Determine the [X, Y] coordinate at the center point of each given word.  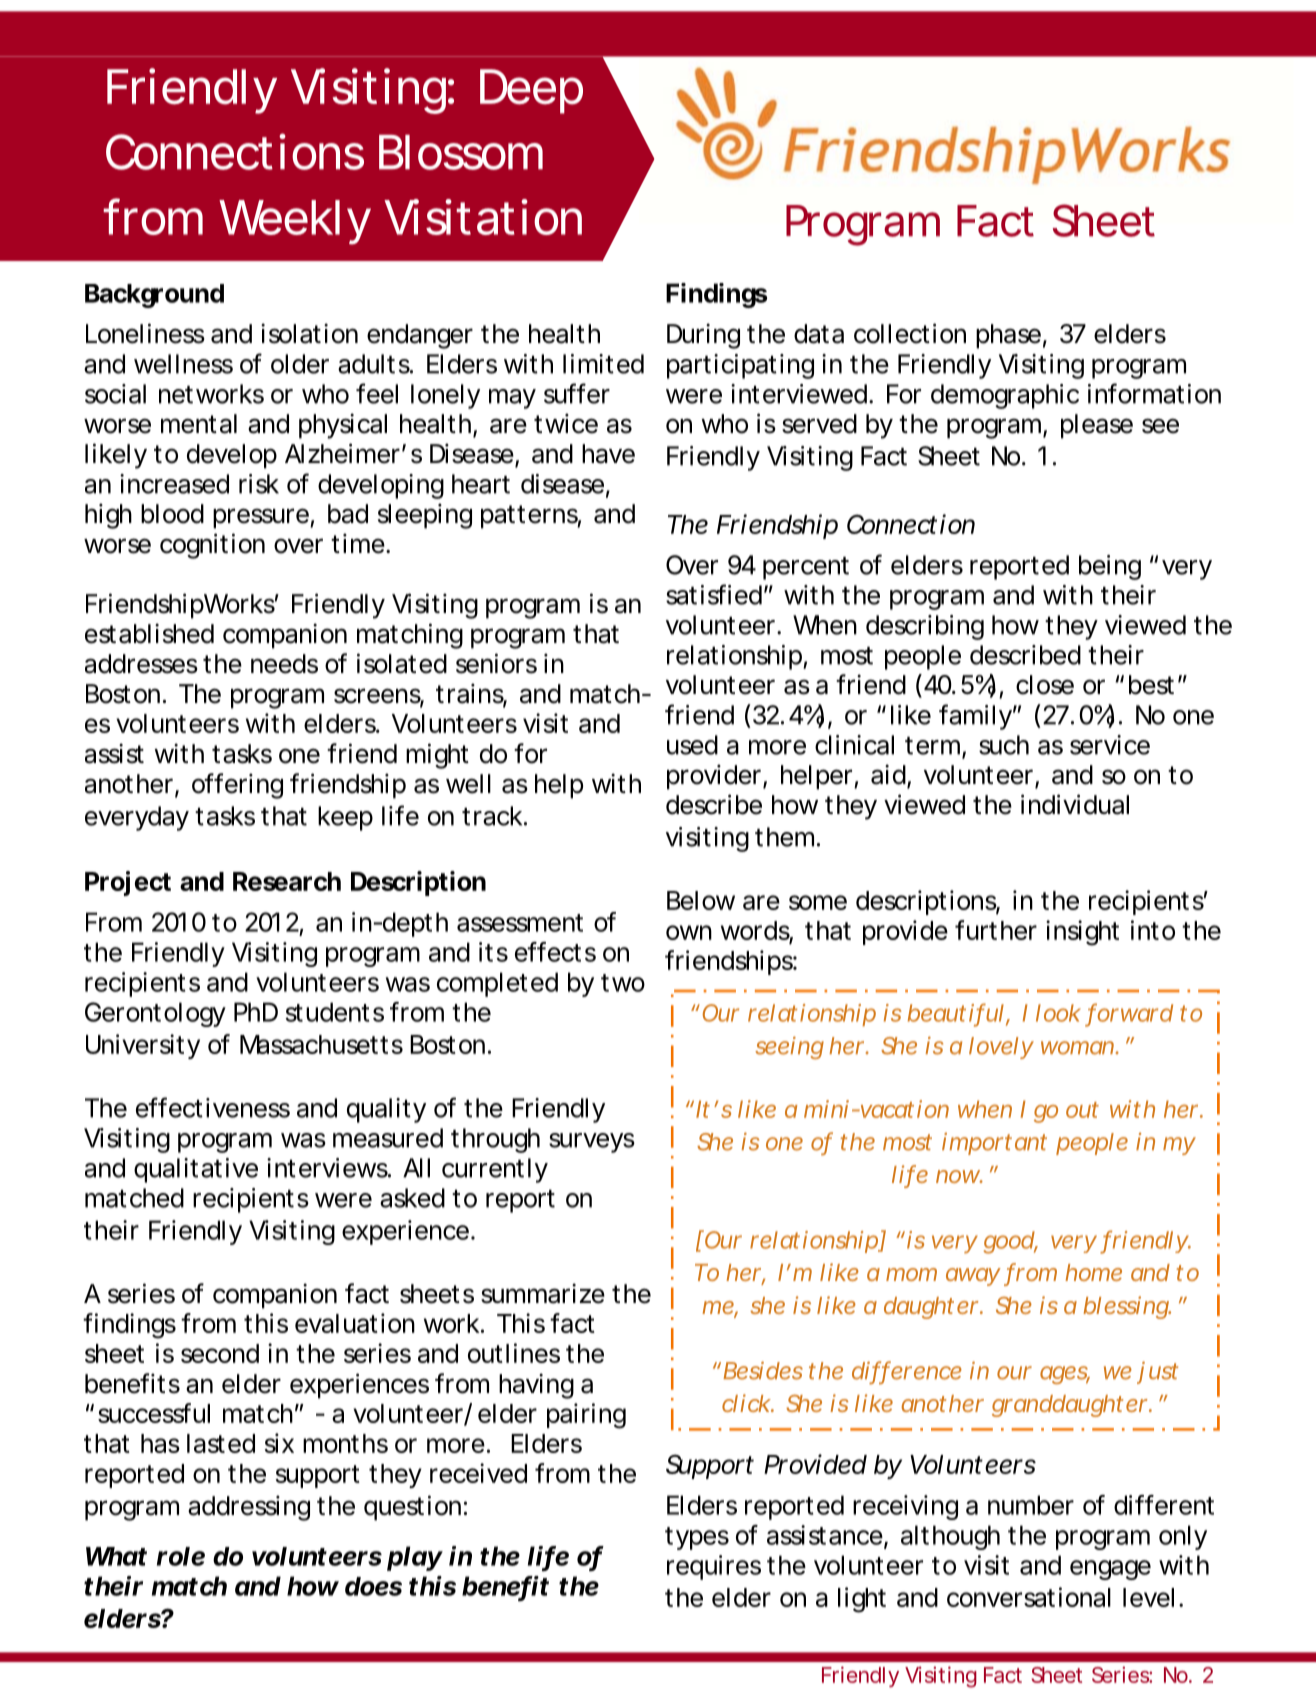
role [181, 1556]
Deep [531, 91]
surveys [592, 1143]
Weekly [295, 222]
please [1097, 426]
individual [1075, 804]
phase [1008, 336]
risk [259, 484]
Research [287, 881]
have [608, 454]
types [697, 1538]
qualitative [196, 1170]
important [994, 1144]
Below [701, 900]
